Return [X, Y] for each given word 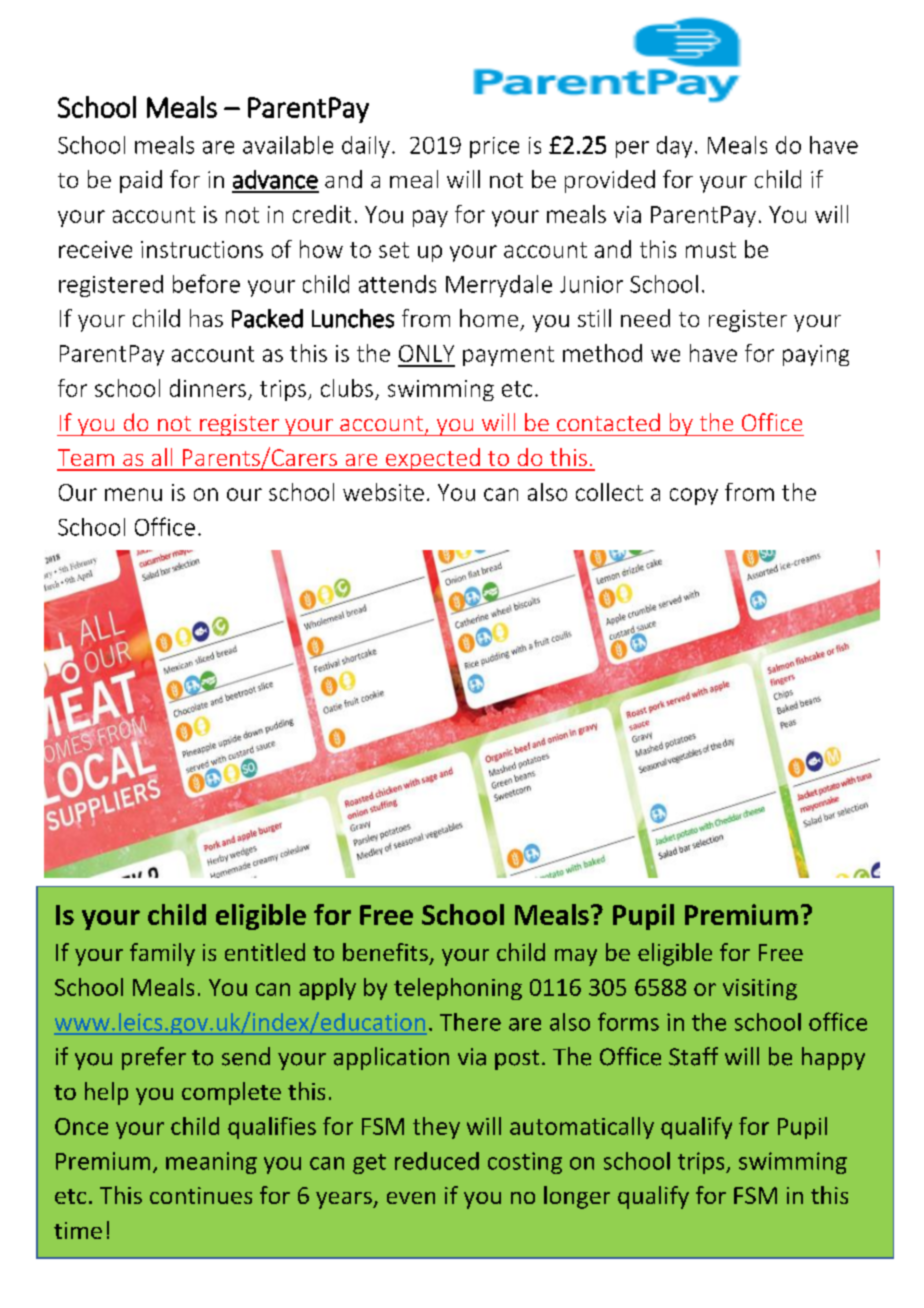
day [674, 147]
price [494, 147]
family [162, 954]
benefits [385, 952]
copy [694, 496]
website [383, 492]
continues [201, 1195]
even [411, 1198]
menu [133, 494]
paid [141, 181]
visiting [760, 989]
